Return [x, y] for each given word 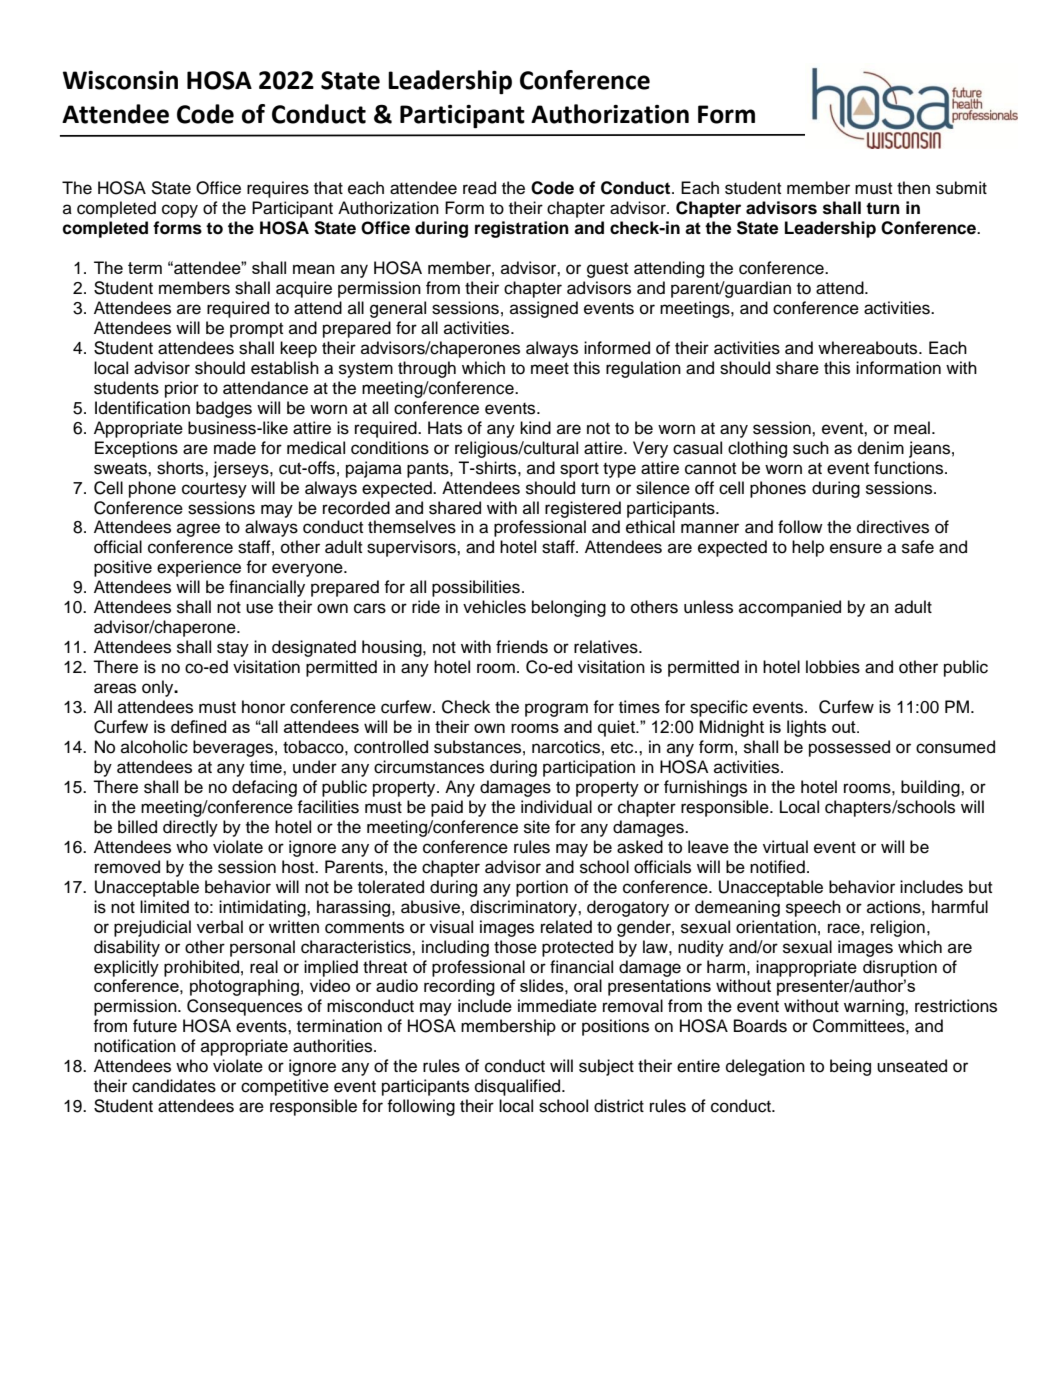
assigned [544, 309]
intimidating [263, 908]
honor [263, 707]
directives [893, 527]
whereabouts [869, 348]
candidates [174, 1086]
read [479, 188]
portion [542, 888]
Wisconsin [120, 80]
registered [583, 509]
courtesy [214, 490]
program [556, 710]
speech [813, 908]
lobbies [833, 667]
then [913, 188]
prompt [256, 330]
